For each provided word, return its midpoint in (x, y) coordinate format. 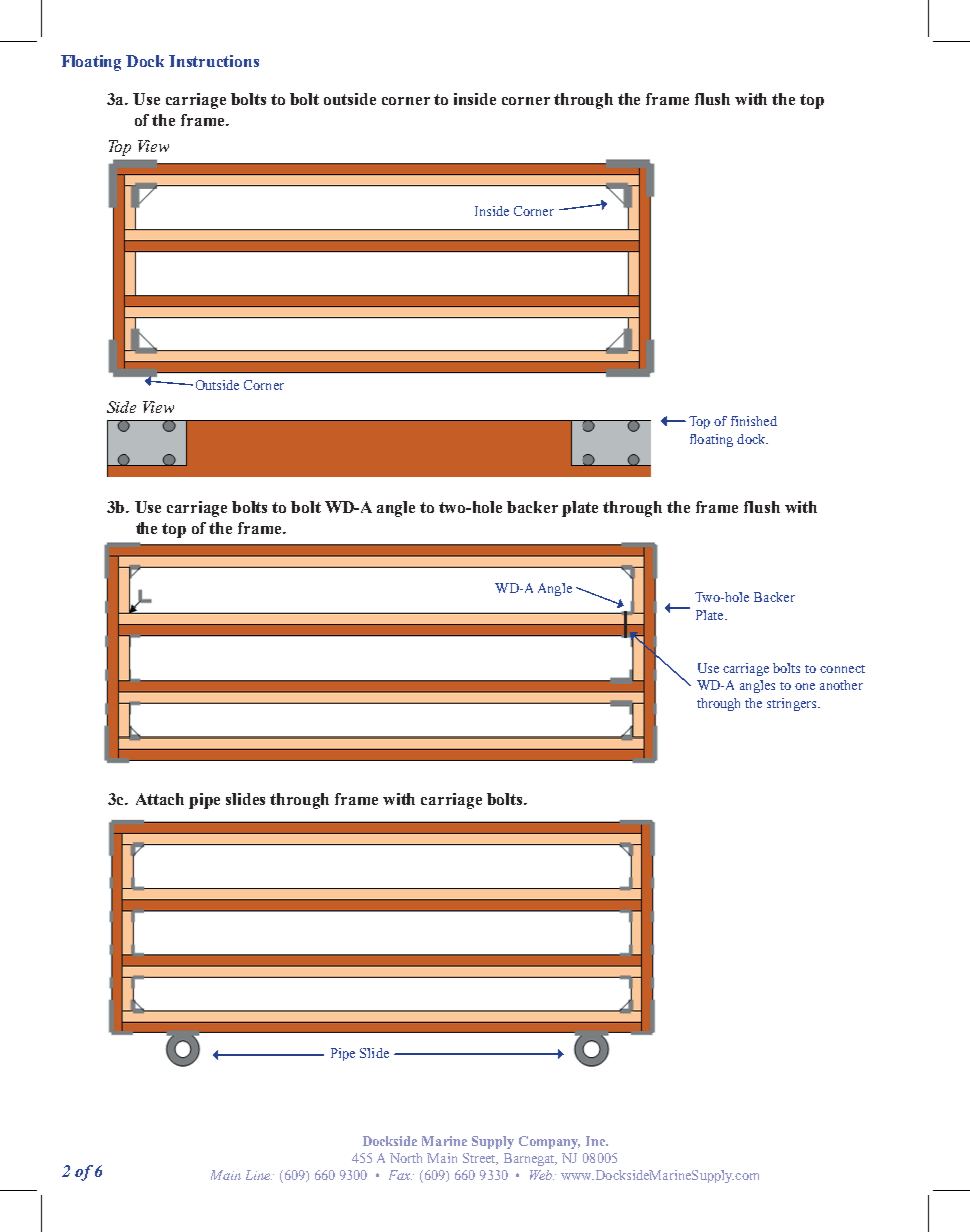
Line (259, 1175)
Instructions (214, 61)
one (805, 686)
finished (754, 421)
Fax (400, 1175)
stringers (793, 704)
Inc (596, 1141)
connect (842, 669)
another (841, 685)
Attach (160, 799)
